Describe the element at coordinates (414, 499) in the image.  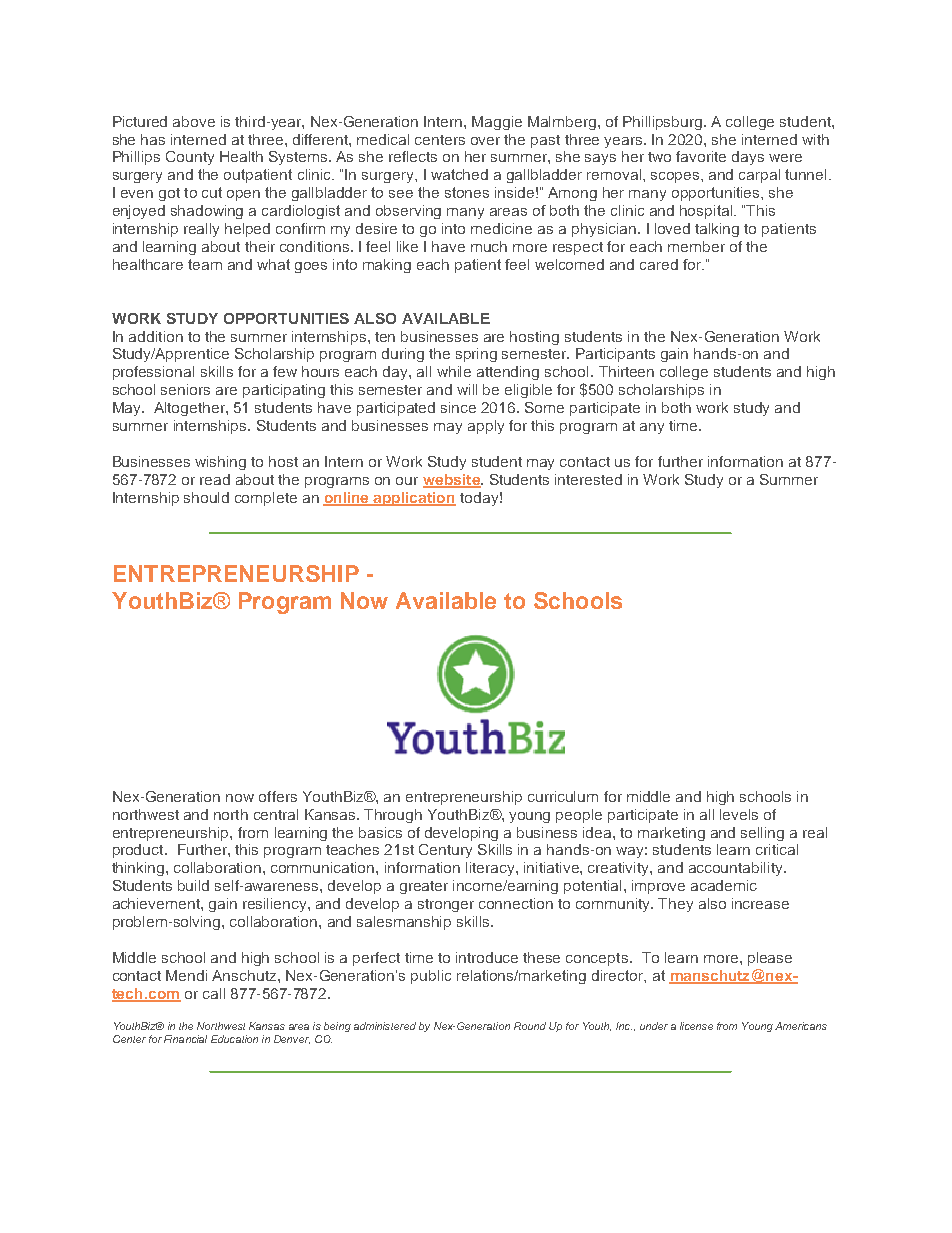
I see `application` at that location.
